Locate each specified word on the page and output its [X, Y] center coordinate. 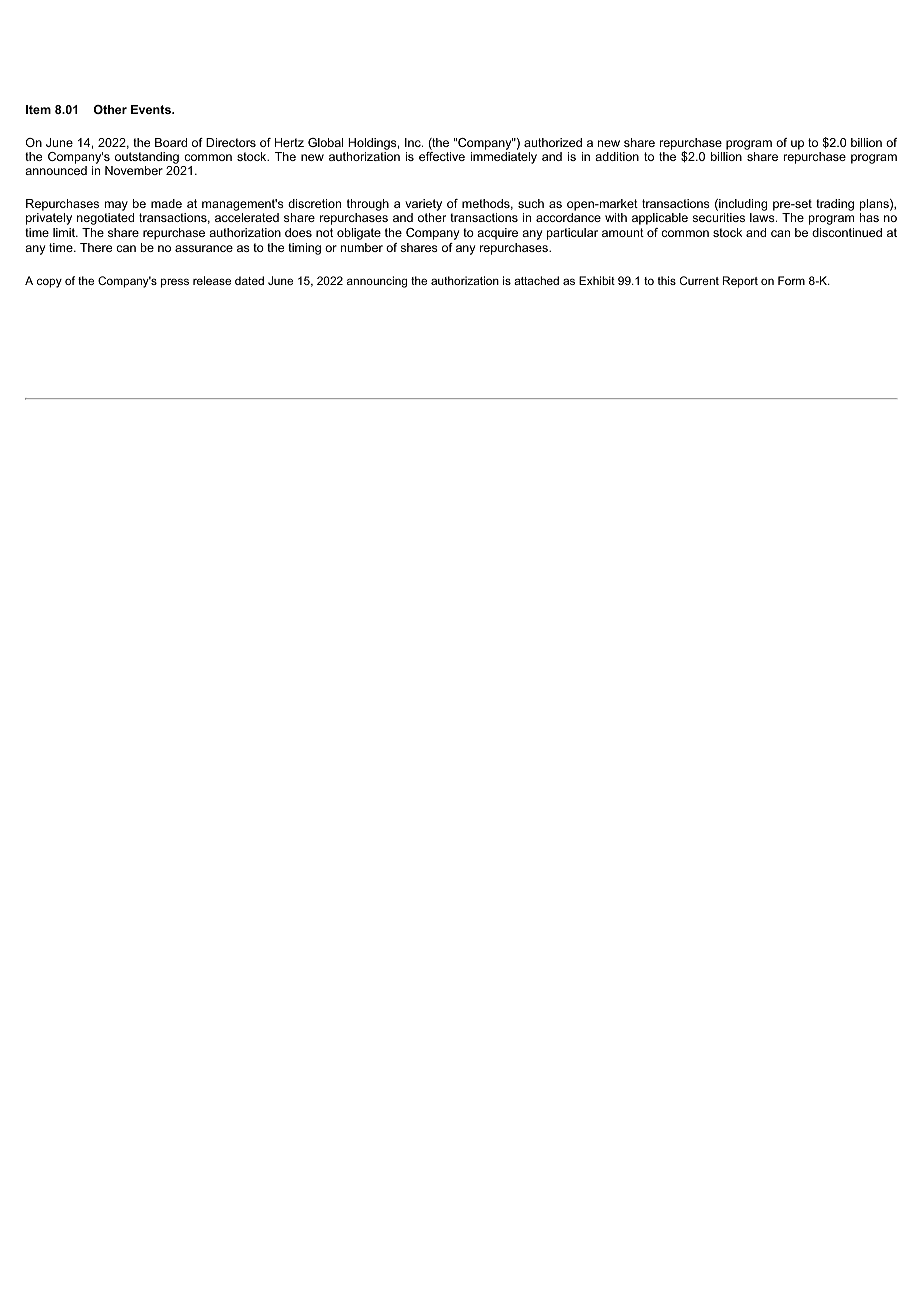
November [134, 170]
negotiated [105, 219]
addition [617, 156]
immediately [504, 158]
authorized [553, 142]
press [175, 283]
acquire [497, 234]
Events [152, 109]
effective [442, 156]
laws [763, 217]
